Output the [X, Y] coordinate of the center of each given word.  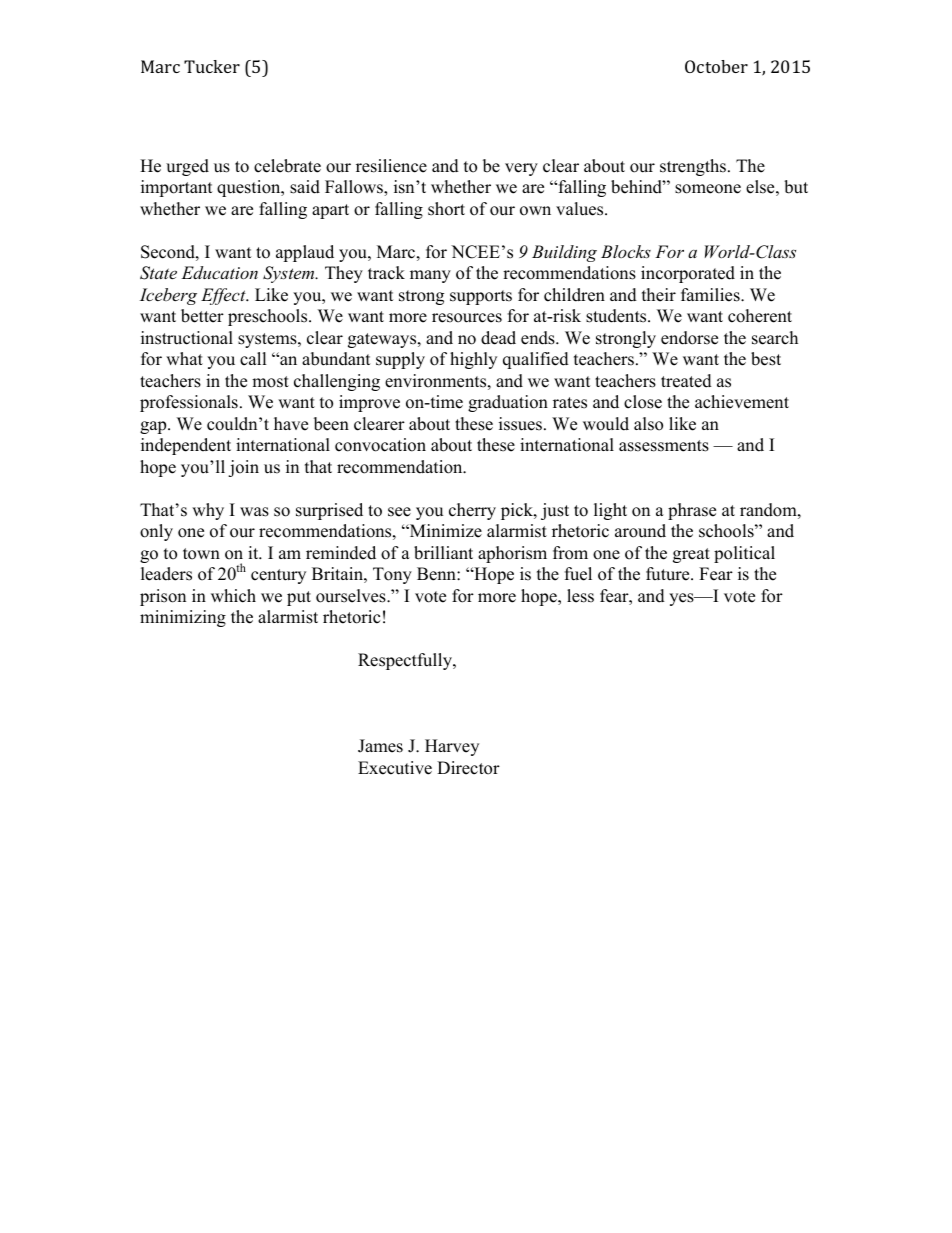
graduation [508, 403]
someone [708, 189]
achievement [742, 402]
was [254, 512]
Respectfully [406, 661]
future [669, 574]
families [711, 295]
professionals [189, 403]
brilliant [443, 553]
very [521, 169]
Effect [224, 296]
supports [481, 297]
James [380, 746]
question [250, 188]
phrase [692, 511]
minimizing [183, 618]
